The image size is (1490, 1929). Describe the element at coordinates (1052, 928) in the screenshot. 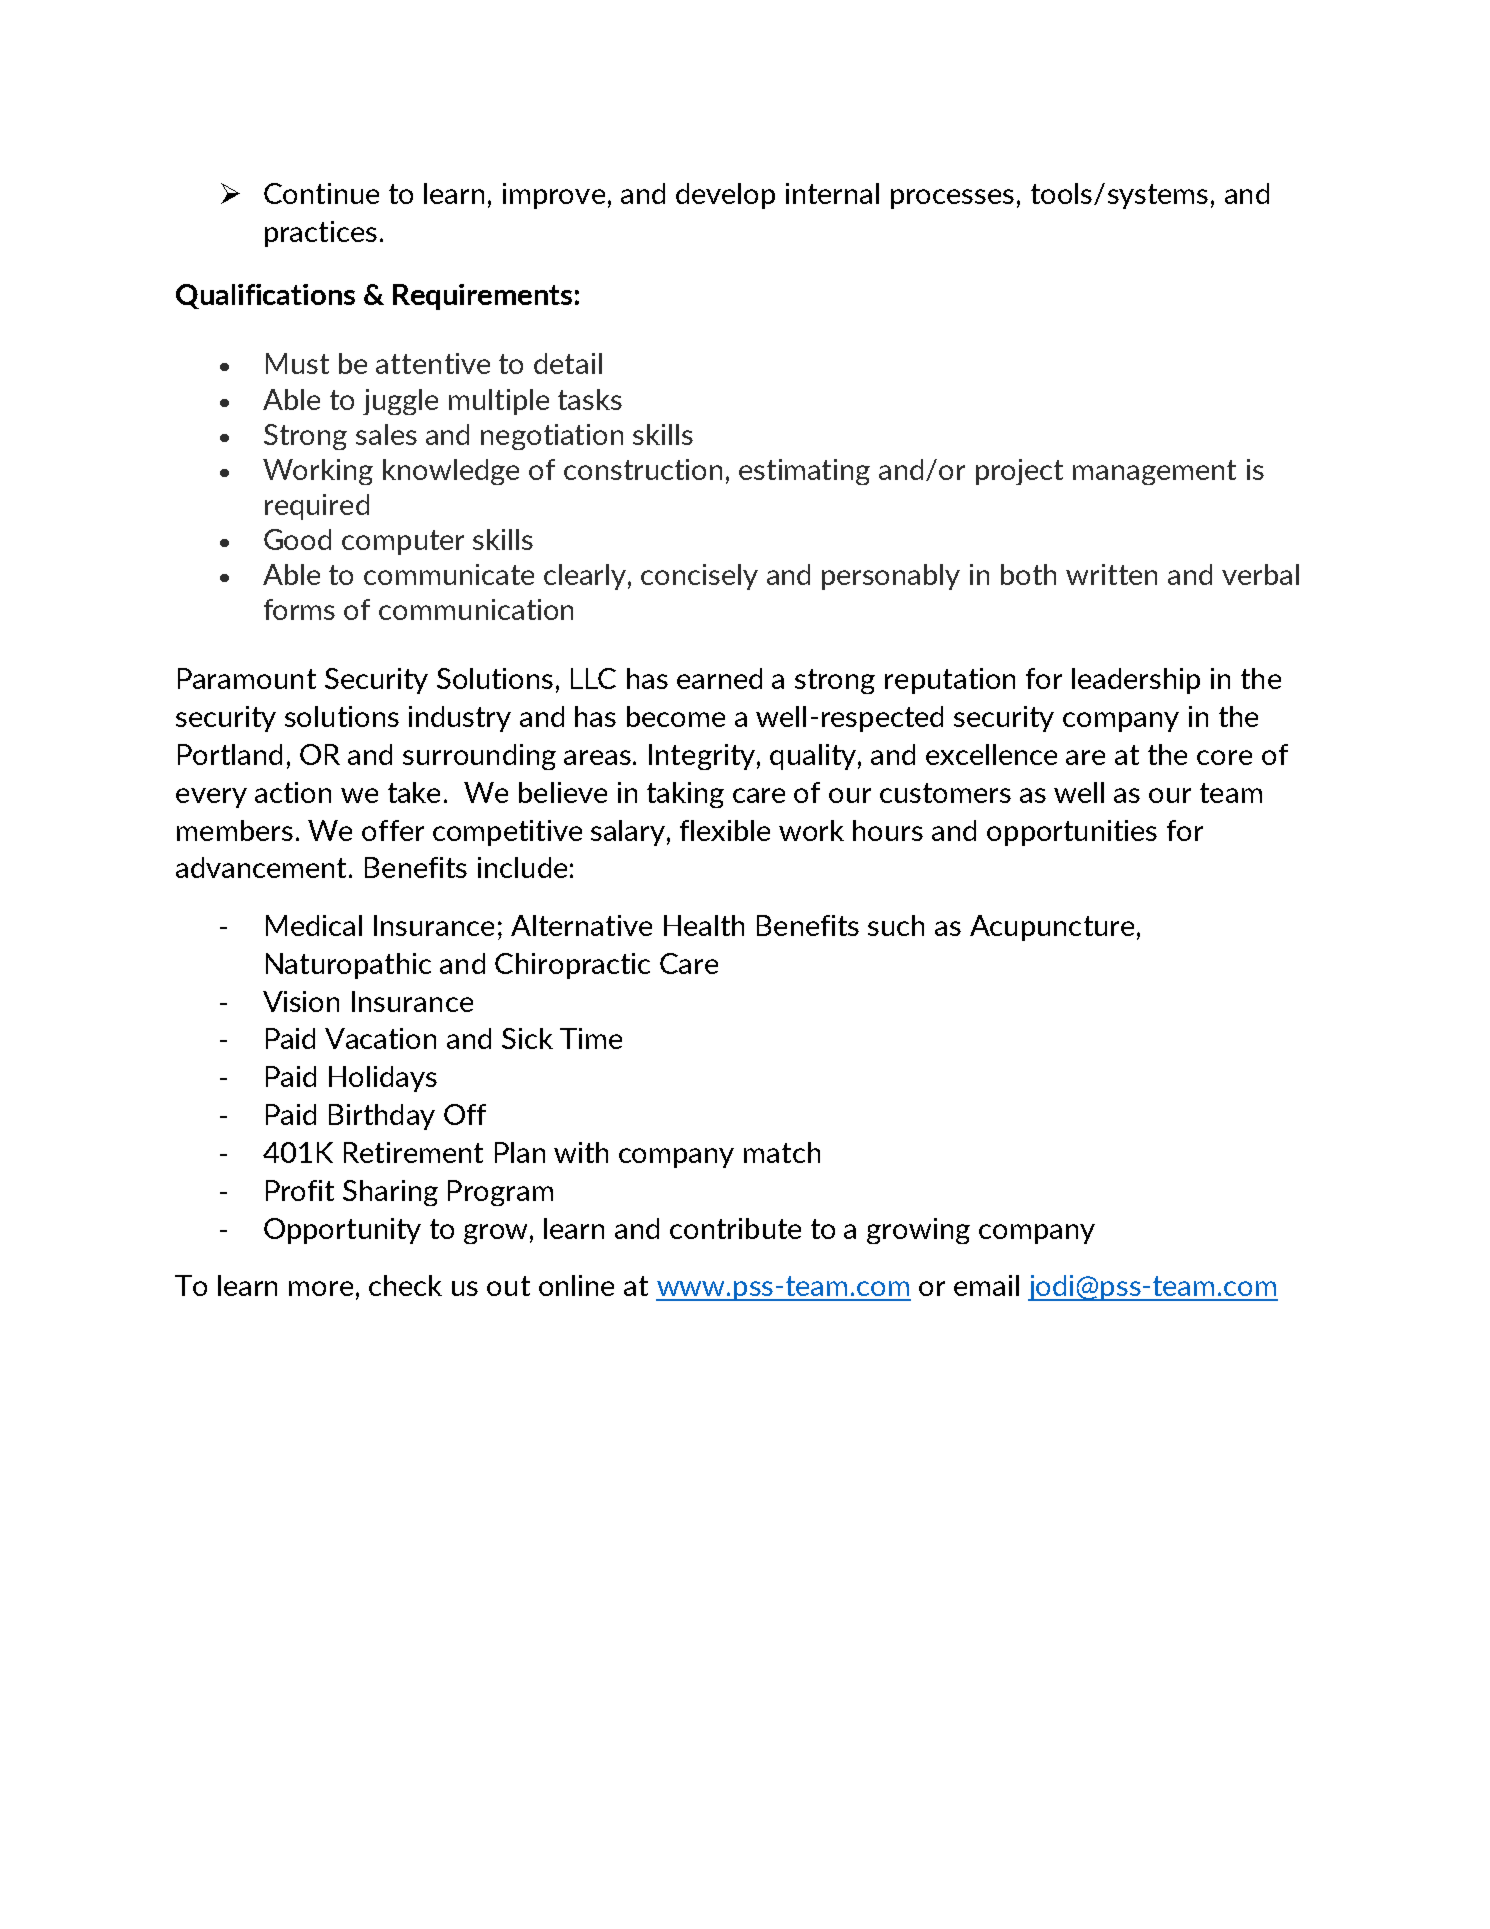

I see `Acupuncture` at that location.
